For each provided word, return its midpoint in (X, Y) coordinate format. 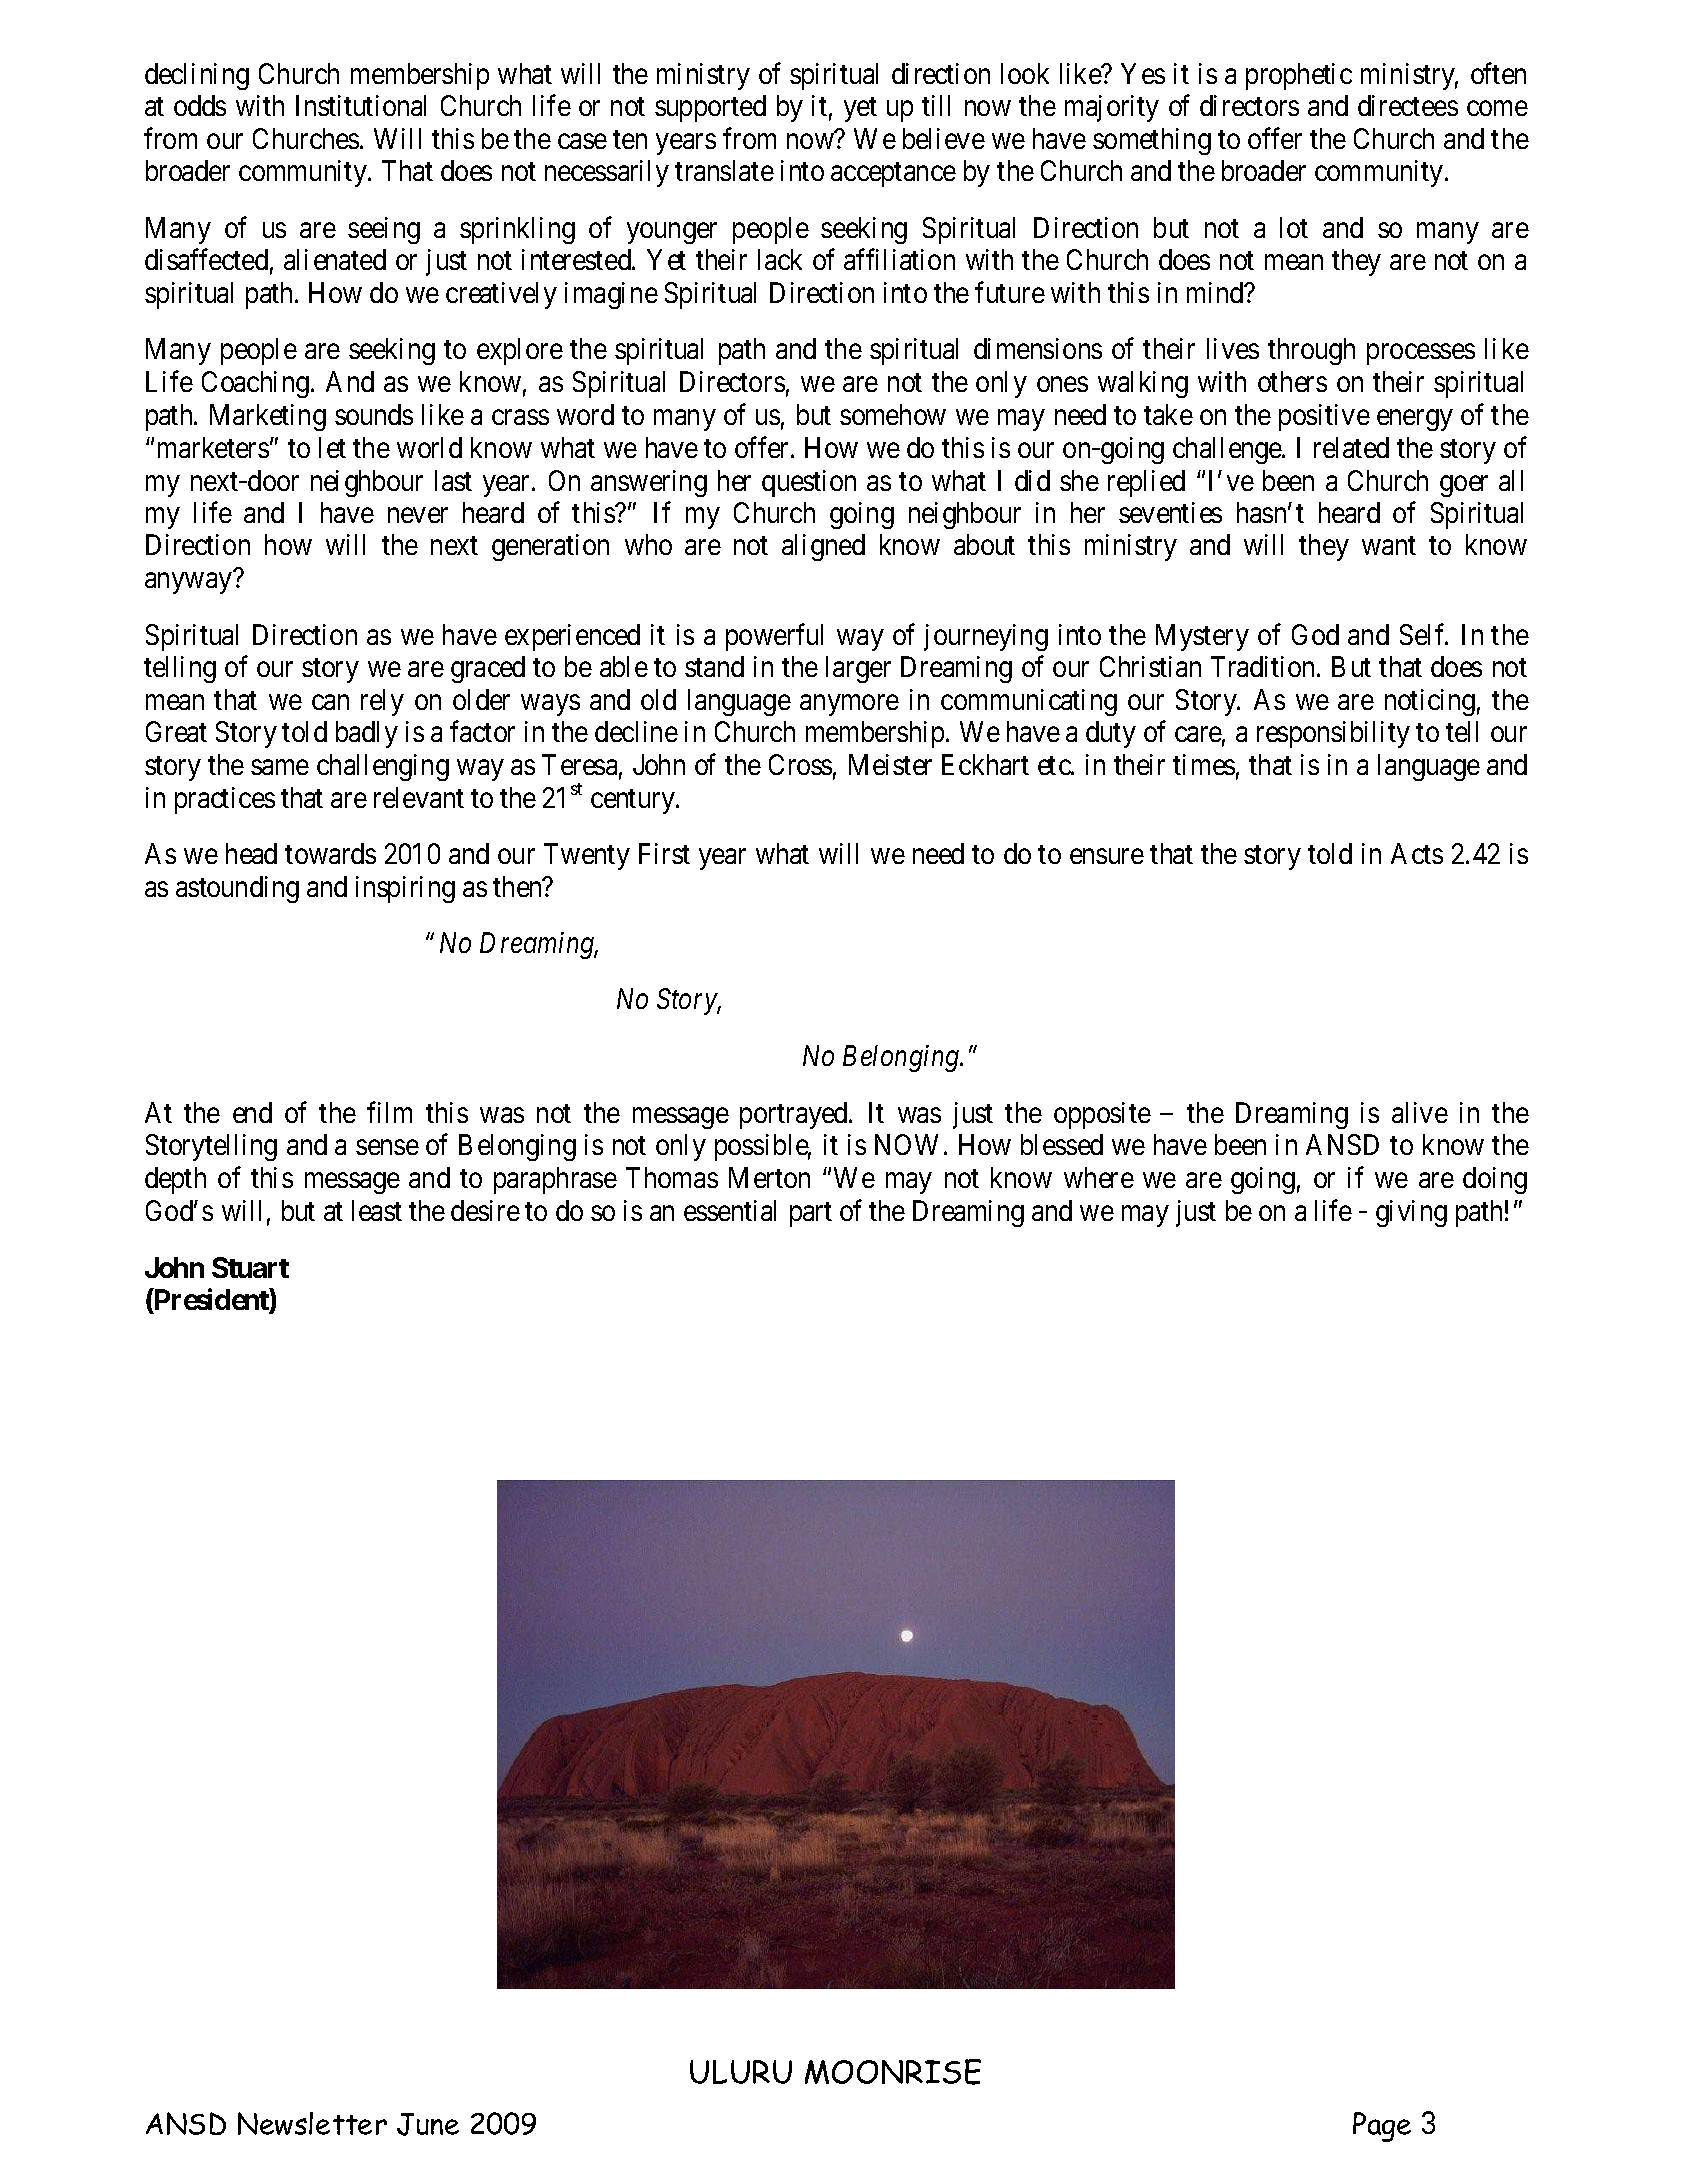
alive (1420, 1112)
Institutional (361, 105)
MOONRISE (893, 2072)
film (389, 1112)
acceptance (893, 175)
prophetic (1299, 76)
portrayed (795, 1115)
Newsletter (312, 2123)
